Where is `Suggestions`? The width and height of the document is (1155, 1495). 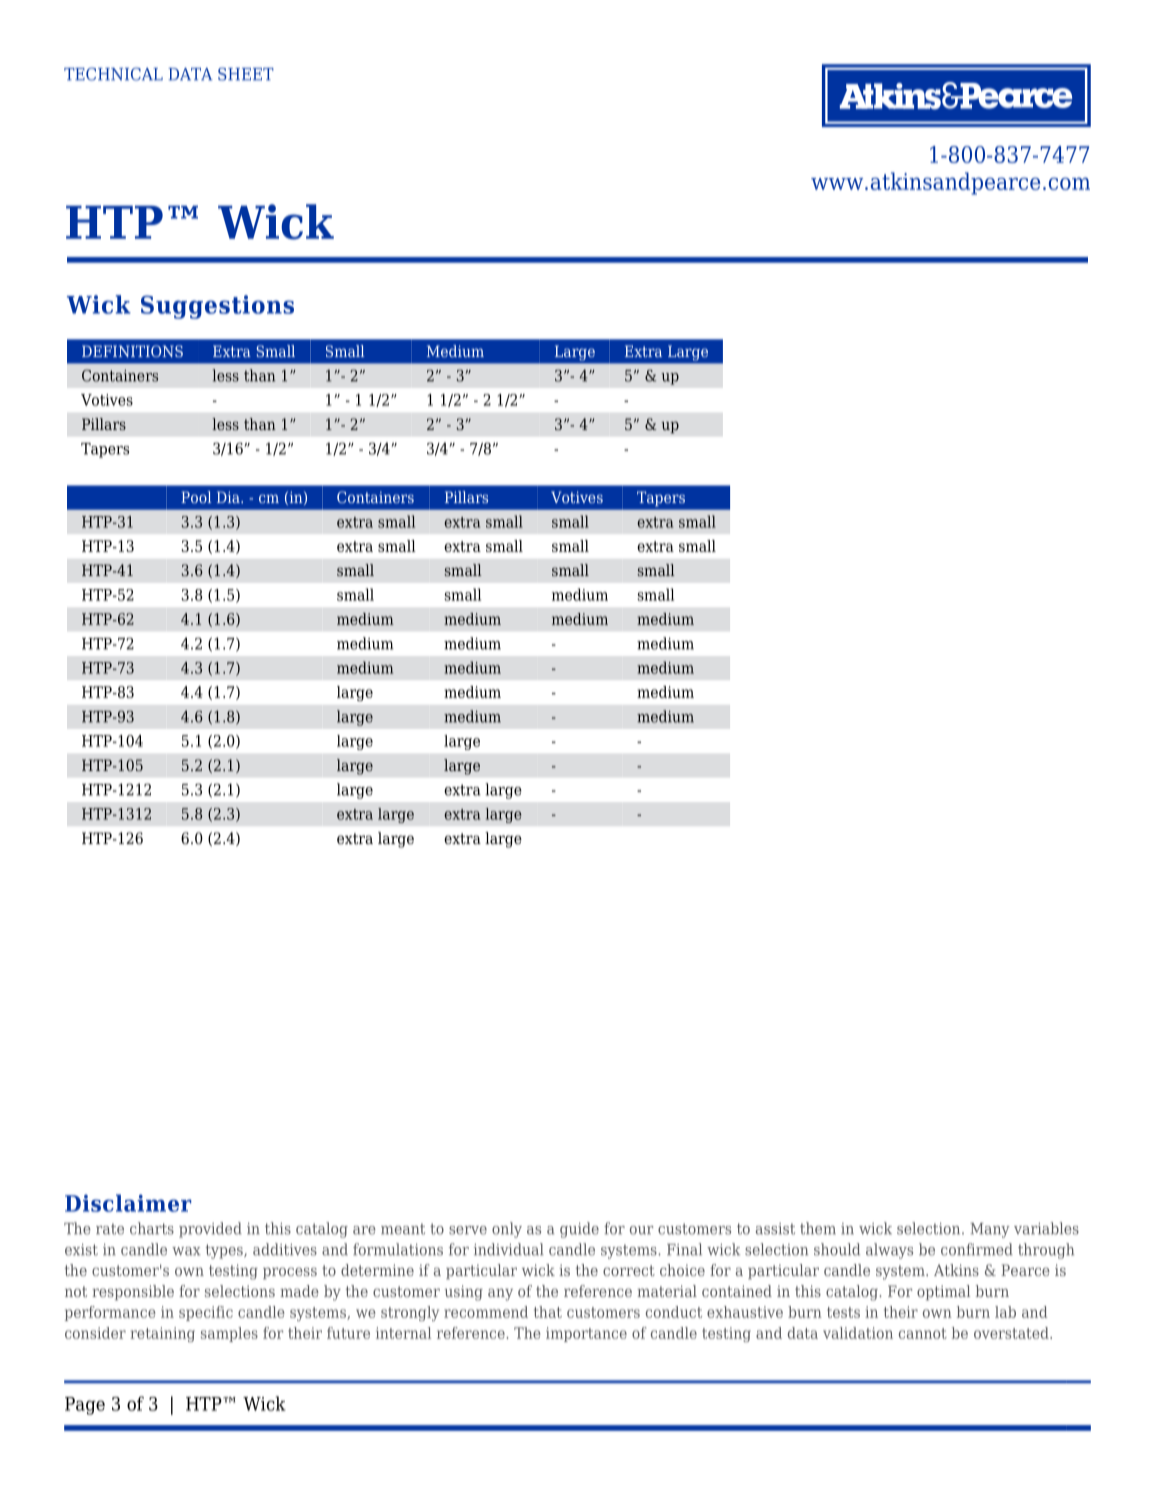 Suggestions is located at coordinates (217, 307).
